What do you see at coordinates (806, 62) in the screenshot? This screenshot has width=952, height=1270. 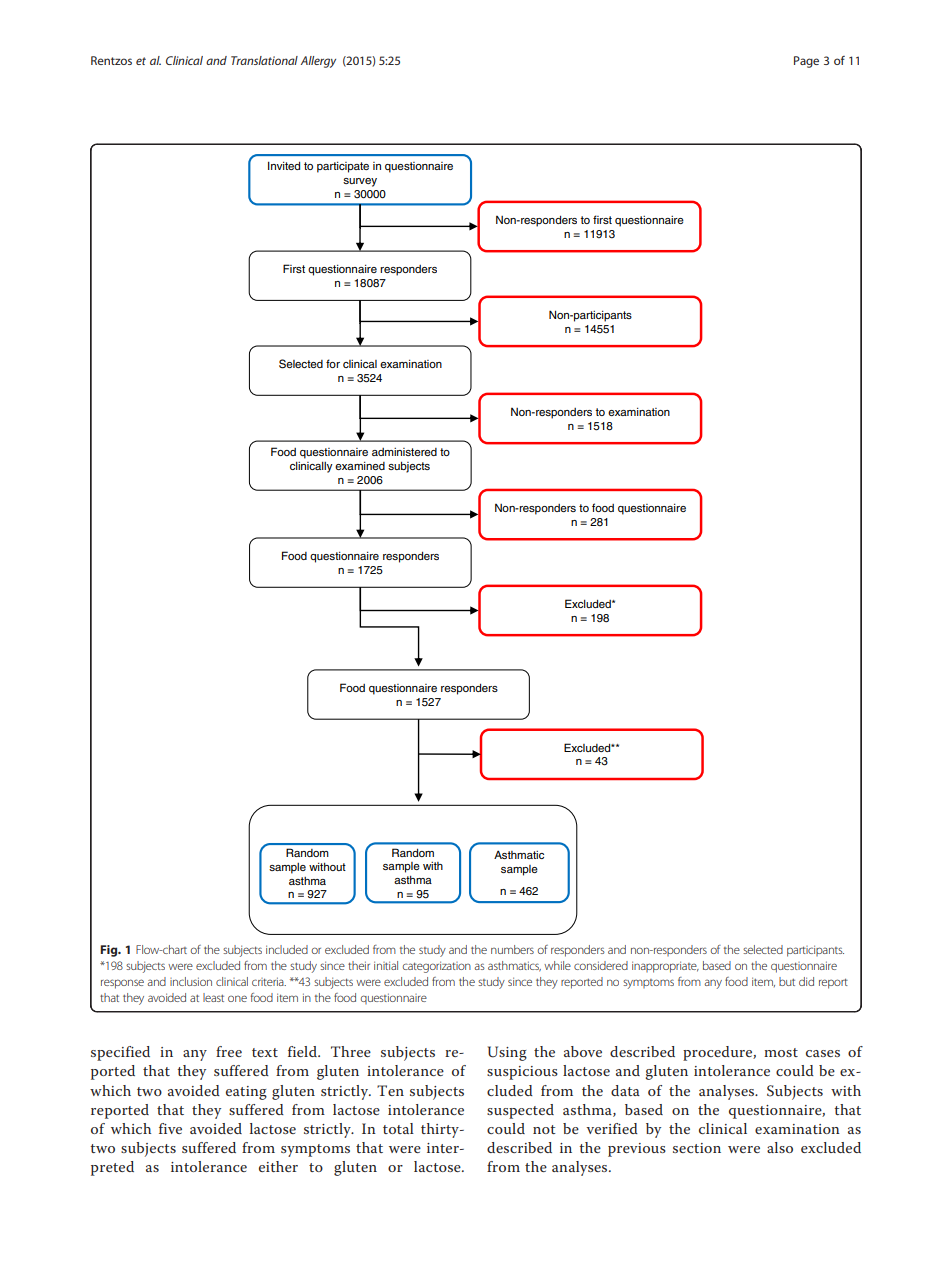 I see `Page` at bounding box center [806, 62].
